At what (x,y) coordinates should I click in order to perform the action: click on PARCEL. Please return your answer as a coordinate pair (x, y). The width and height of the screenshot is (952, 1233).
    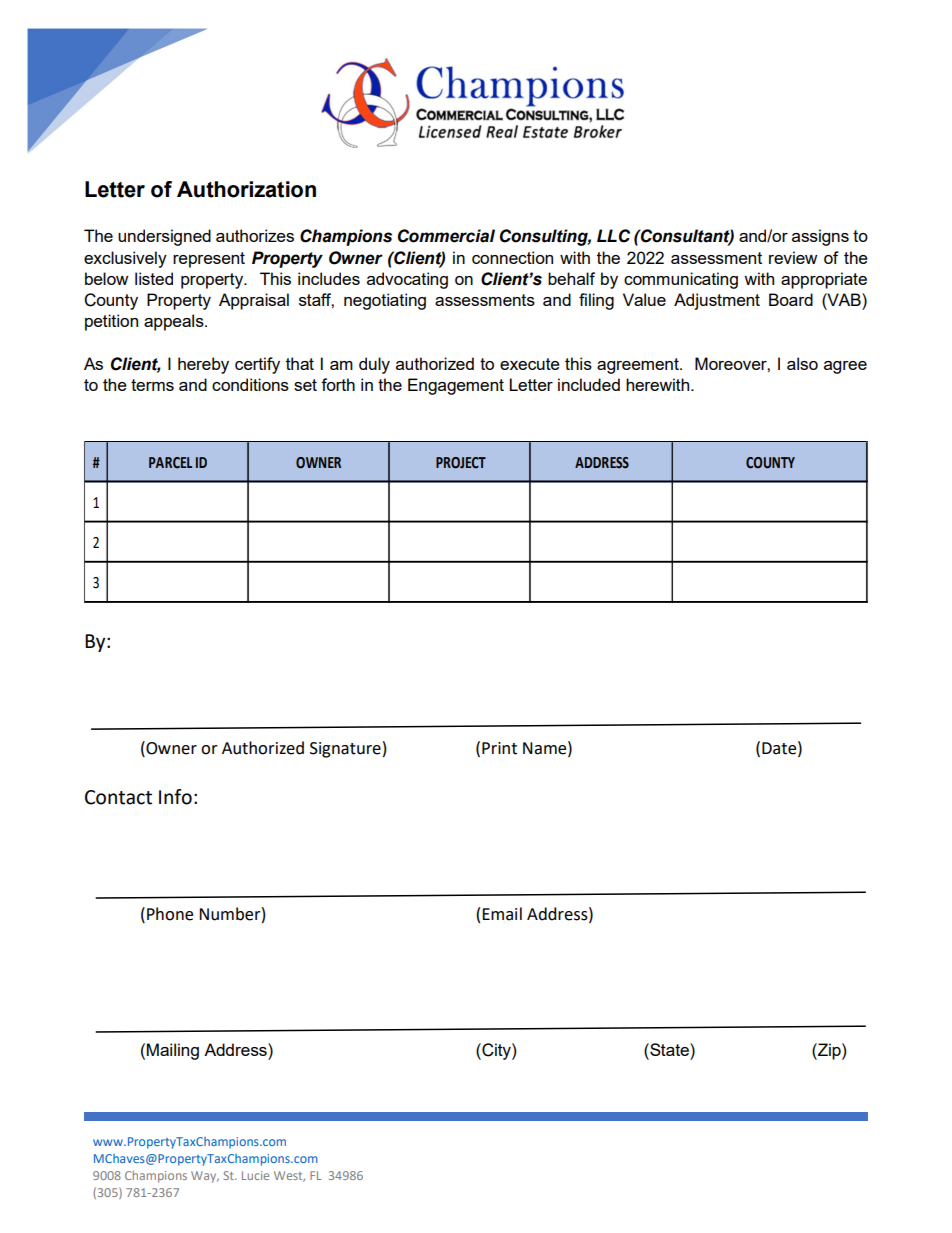
    Looking at the image, I should click on (170, 463).
